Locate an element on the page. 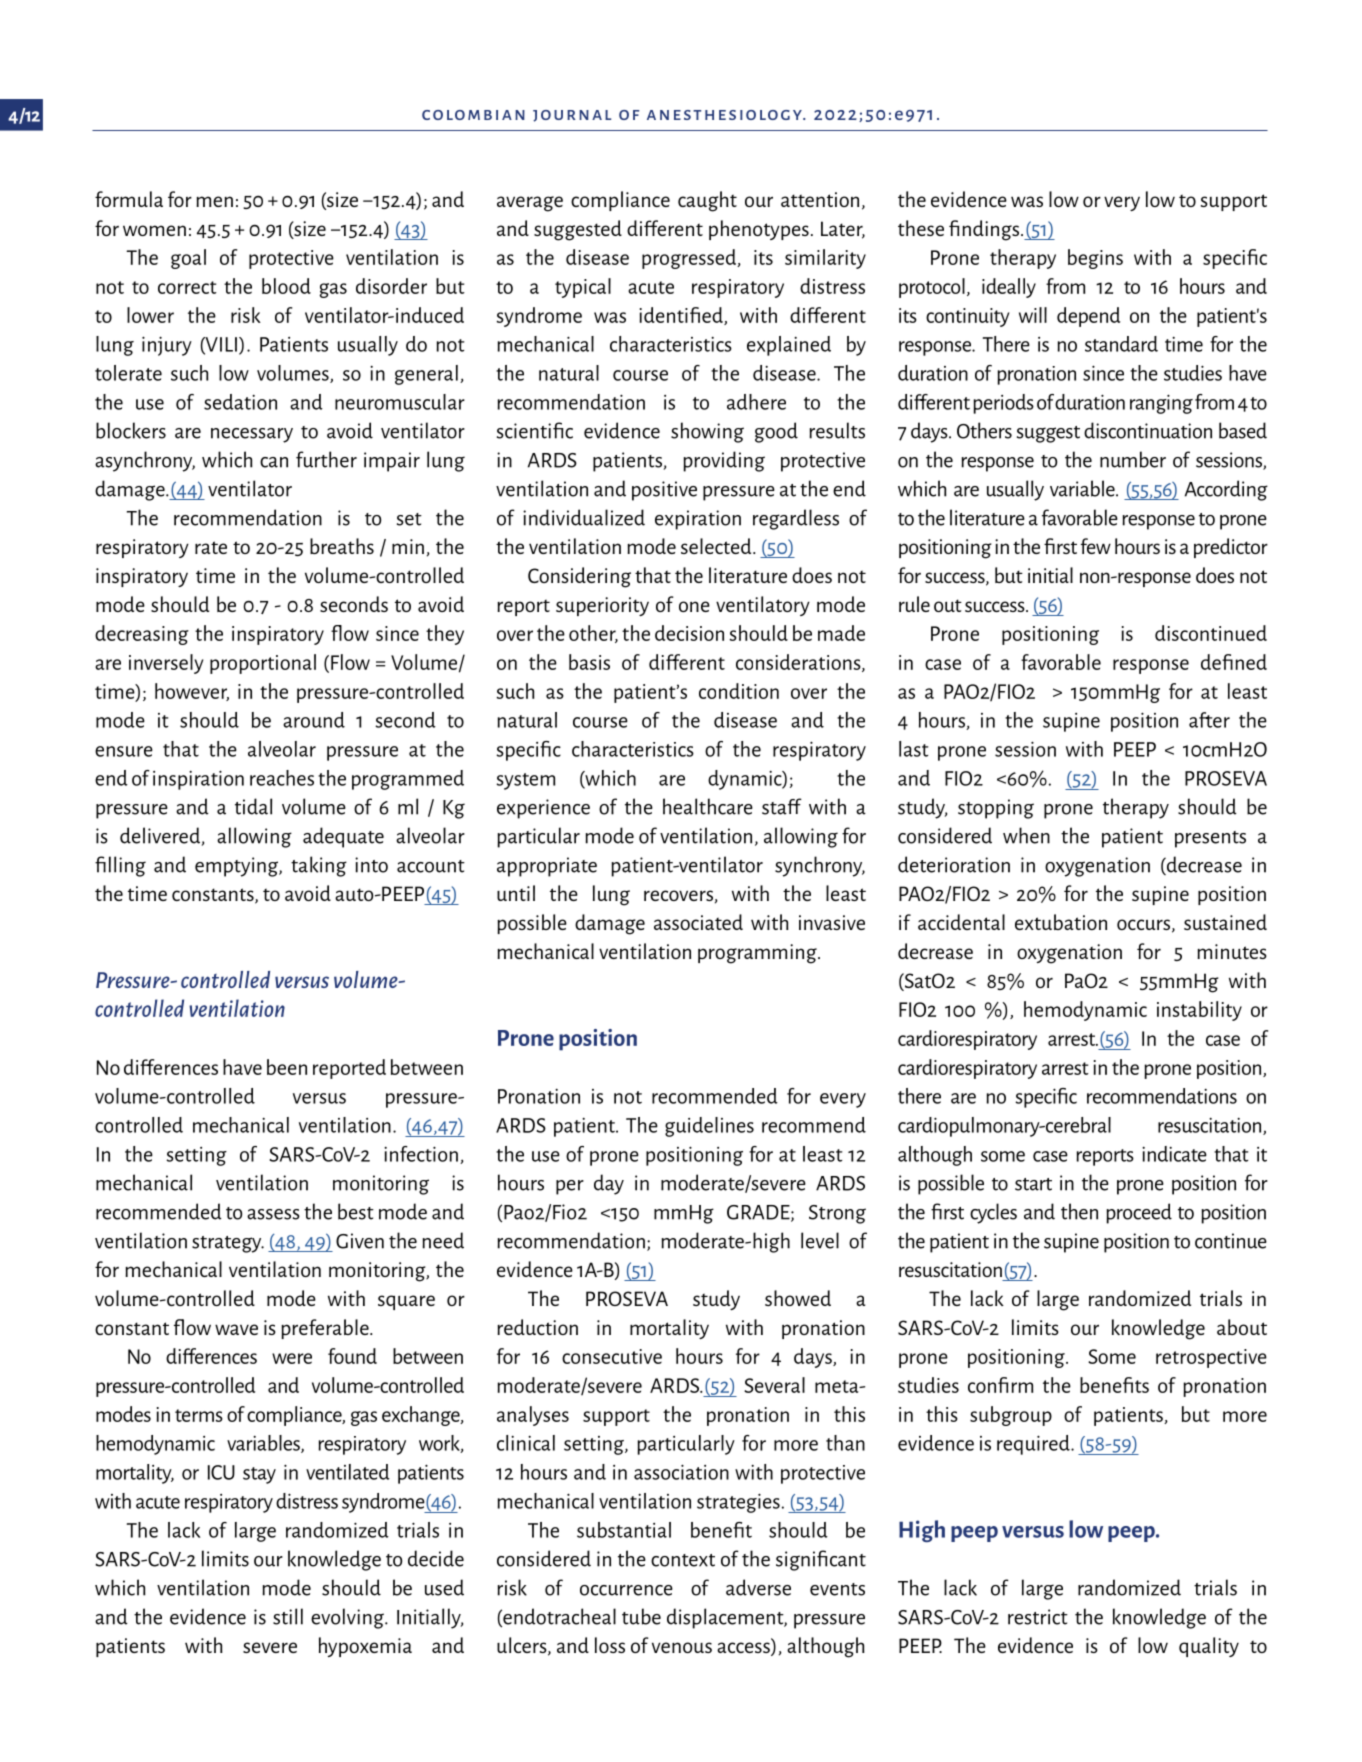 This document has width=1362, height=1762. begins is located at coordinates (1095, 259).
